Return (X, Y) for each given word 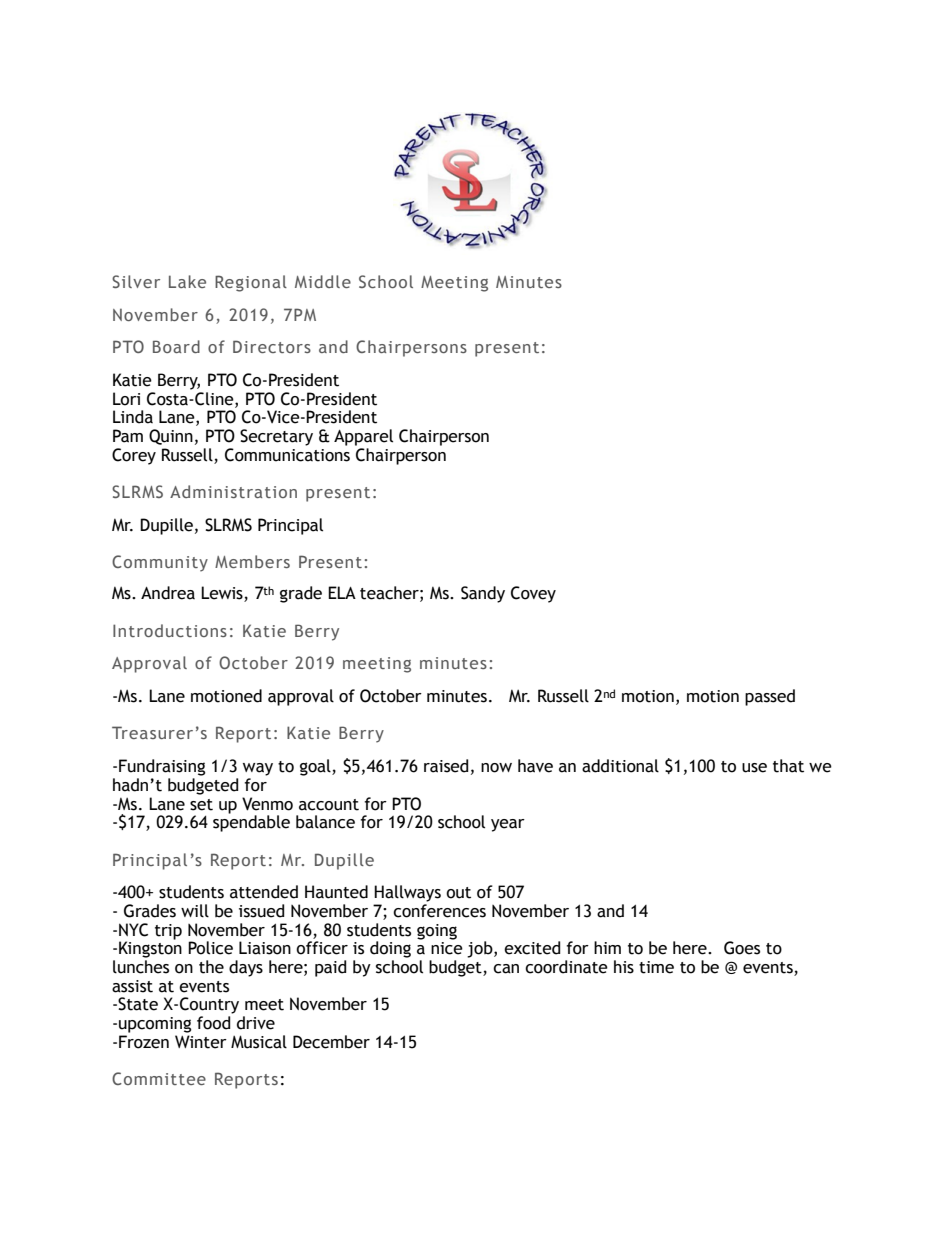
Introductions (170, 630)
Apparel (363, 437)
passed (770, 697)
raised (446, 766)
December (331, 1042)
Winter (201, 1042)
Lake (187, 281)
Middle (323, 281)
